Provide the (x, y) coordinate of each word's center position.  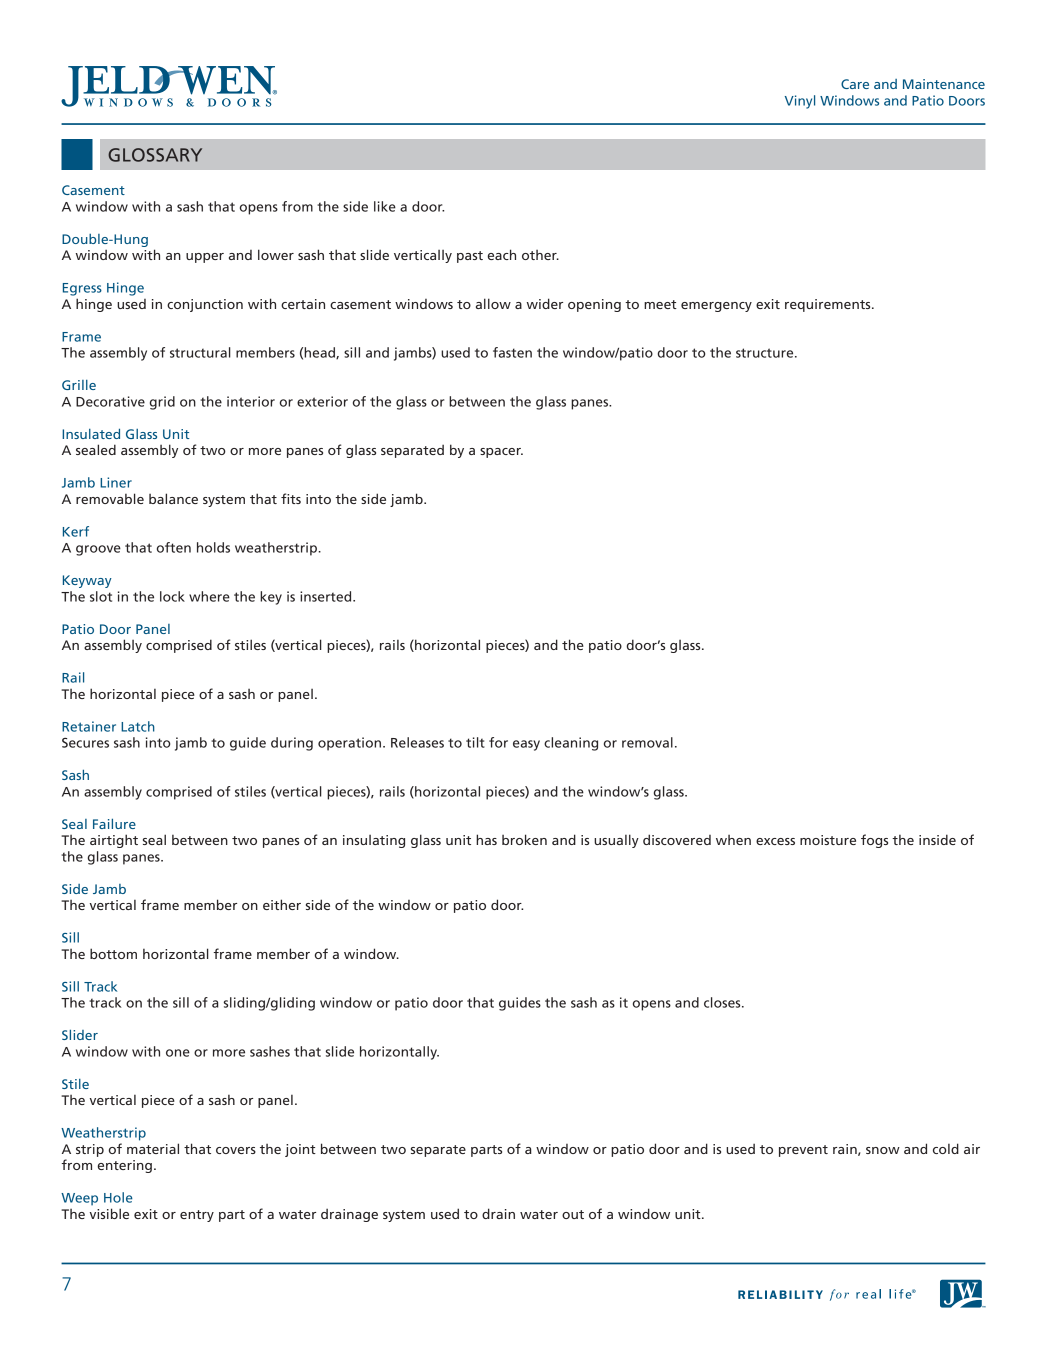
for (498, 742)
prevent (803, 1151)
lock (172, 596)
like (385, 206)
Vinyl (800, 102)
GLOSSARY (155, 155)
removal (647, 742)
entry (197, 1216)
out (573, 1214)
